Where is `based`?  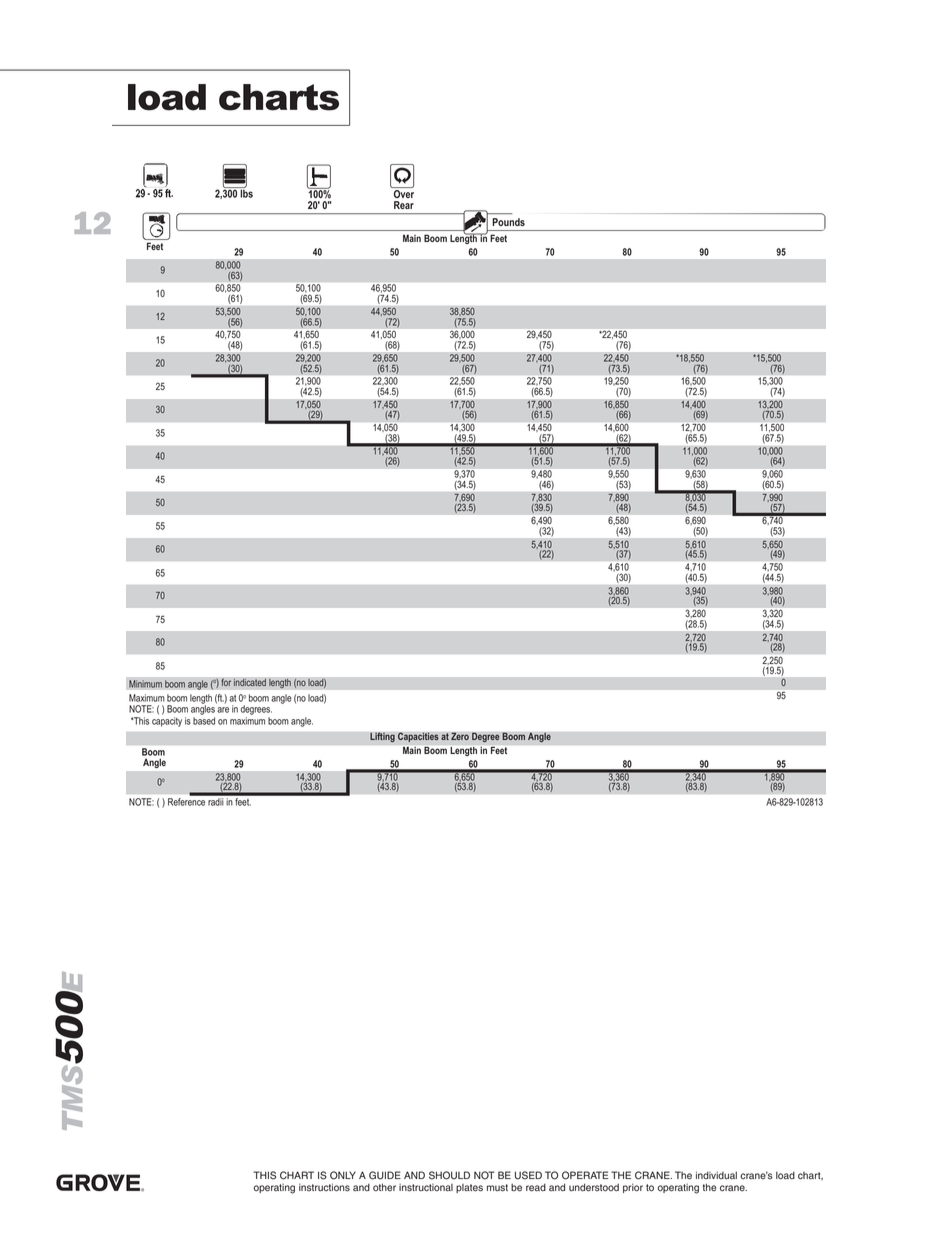
based is located at coordinates (204, 721).
